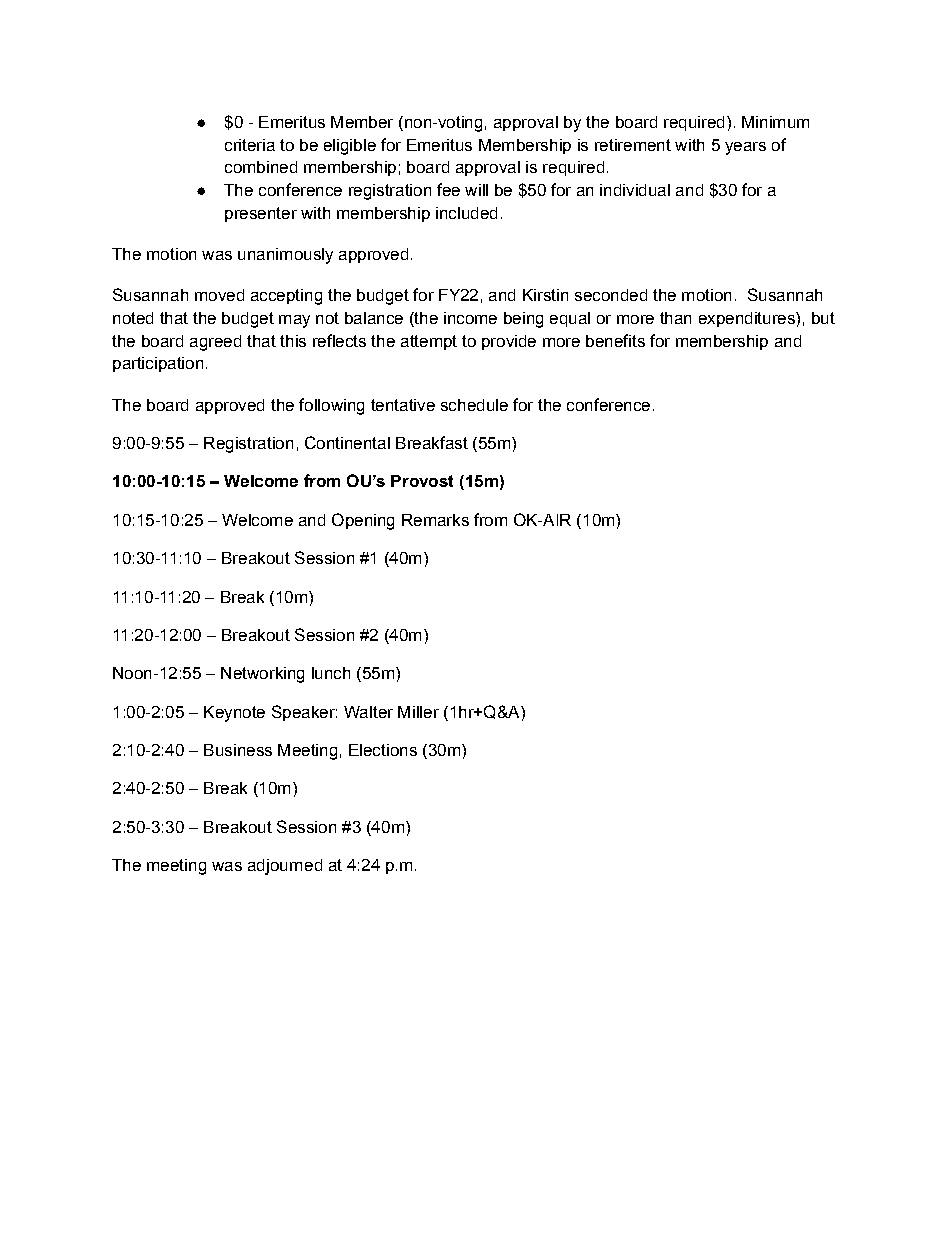 This document has width=952, height=1233. Describe the element at coordinates (383, 750) in the document. I see `Elections` at that location.
